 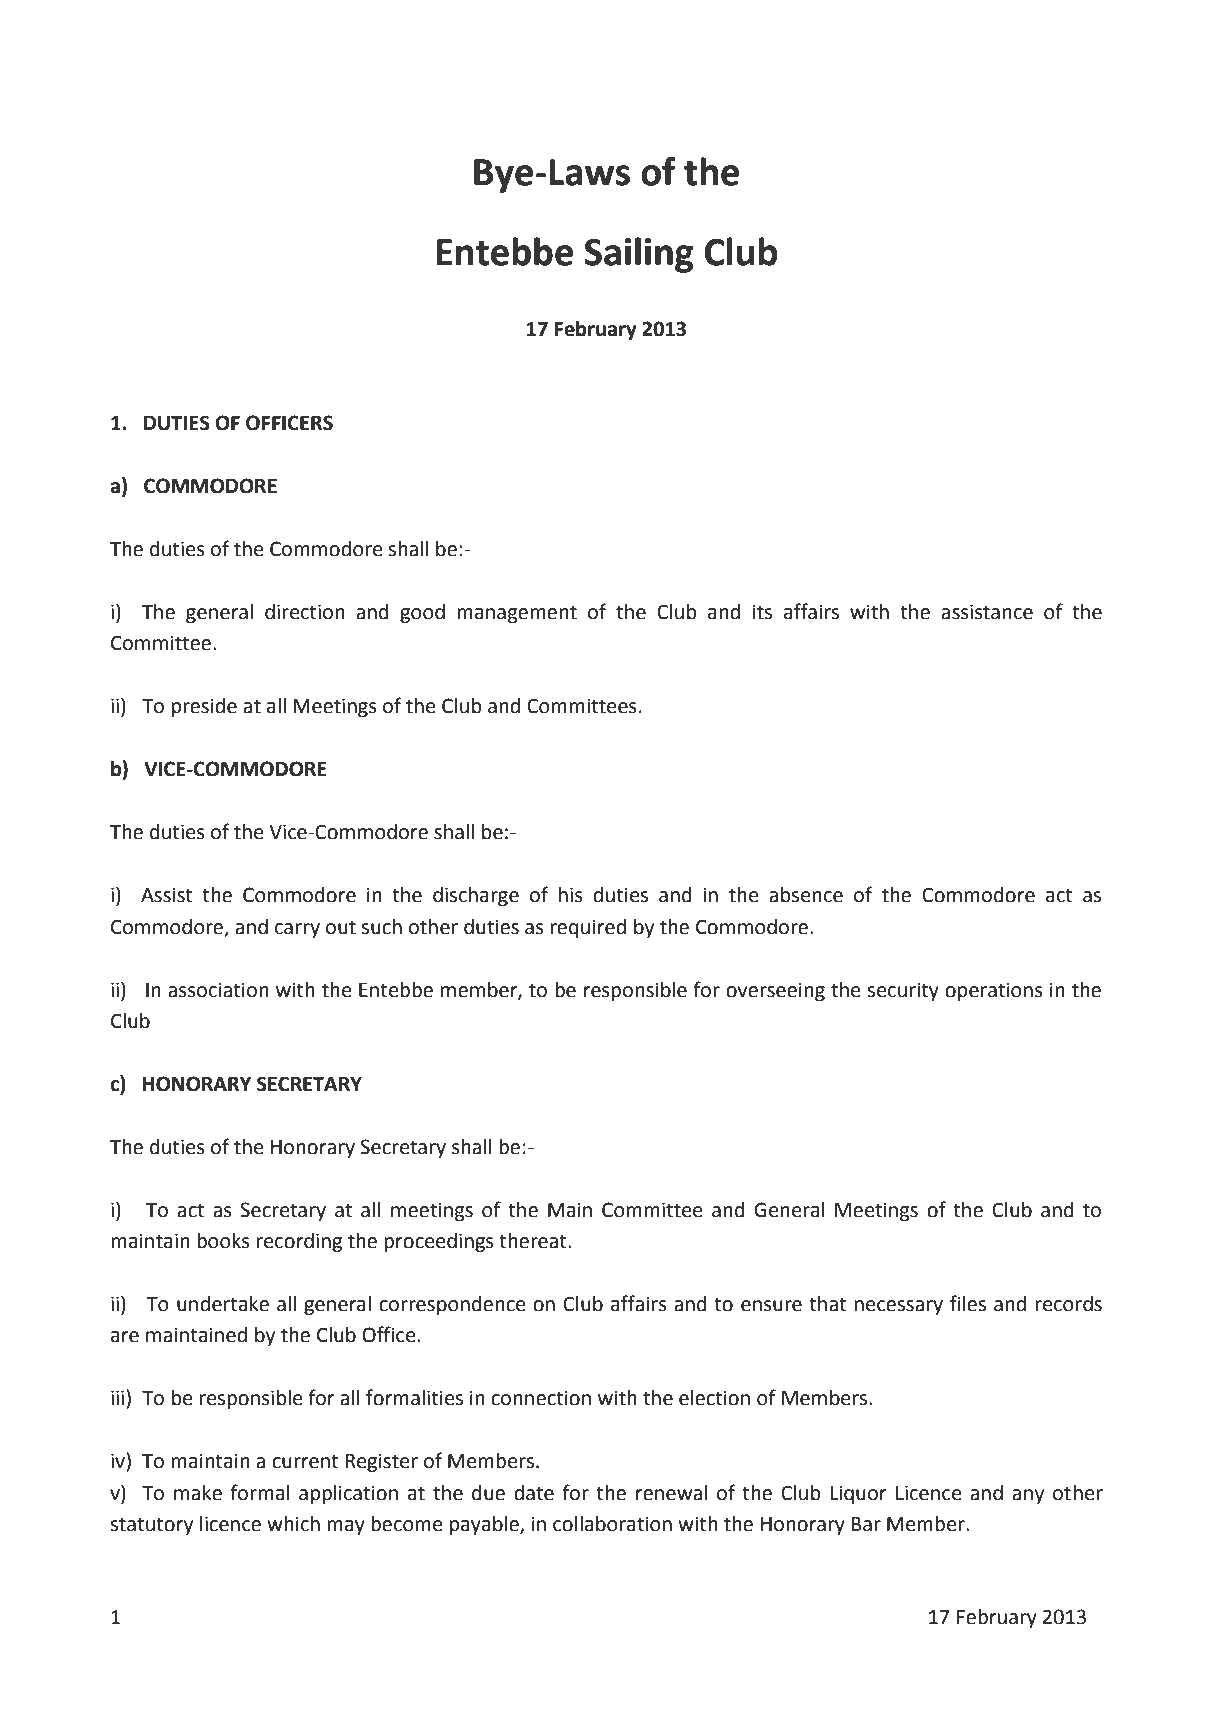 I want to click on his, so click(x=571, y=895).
